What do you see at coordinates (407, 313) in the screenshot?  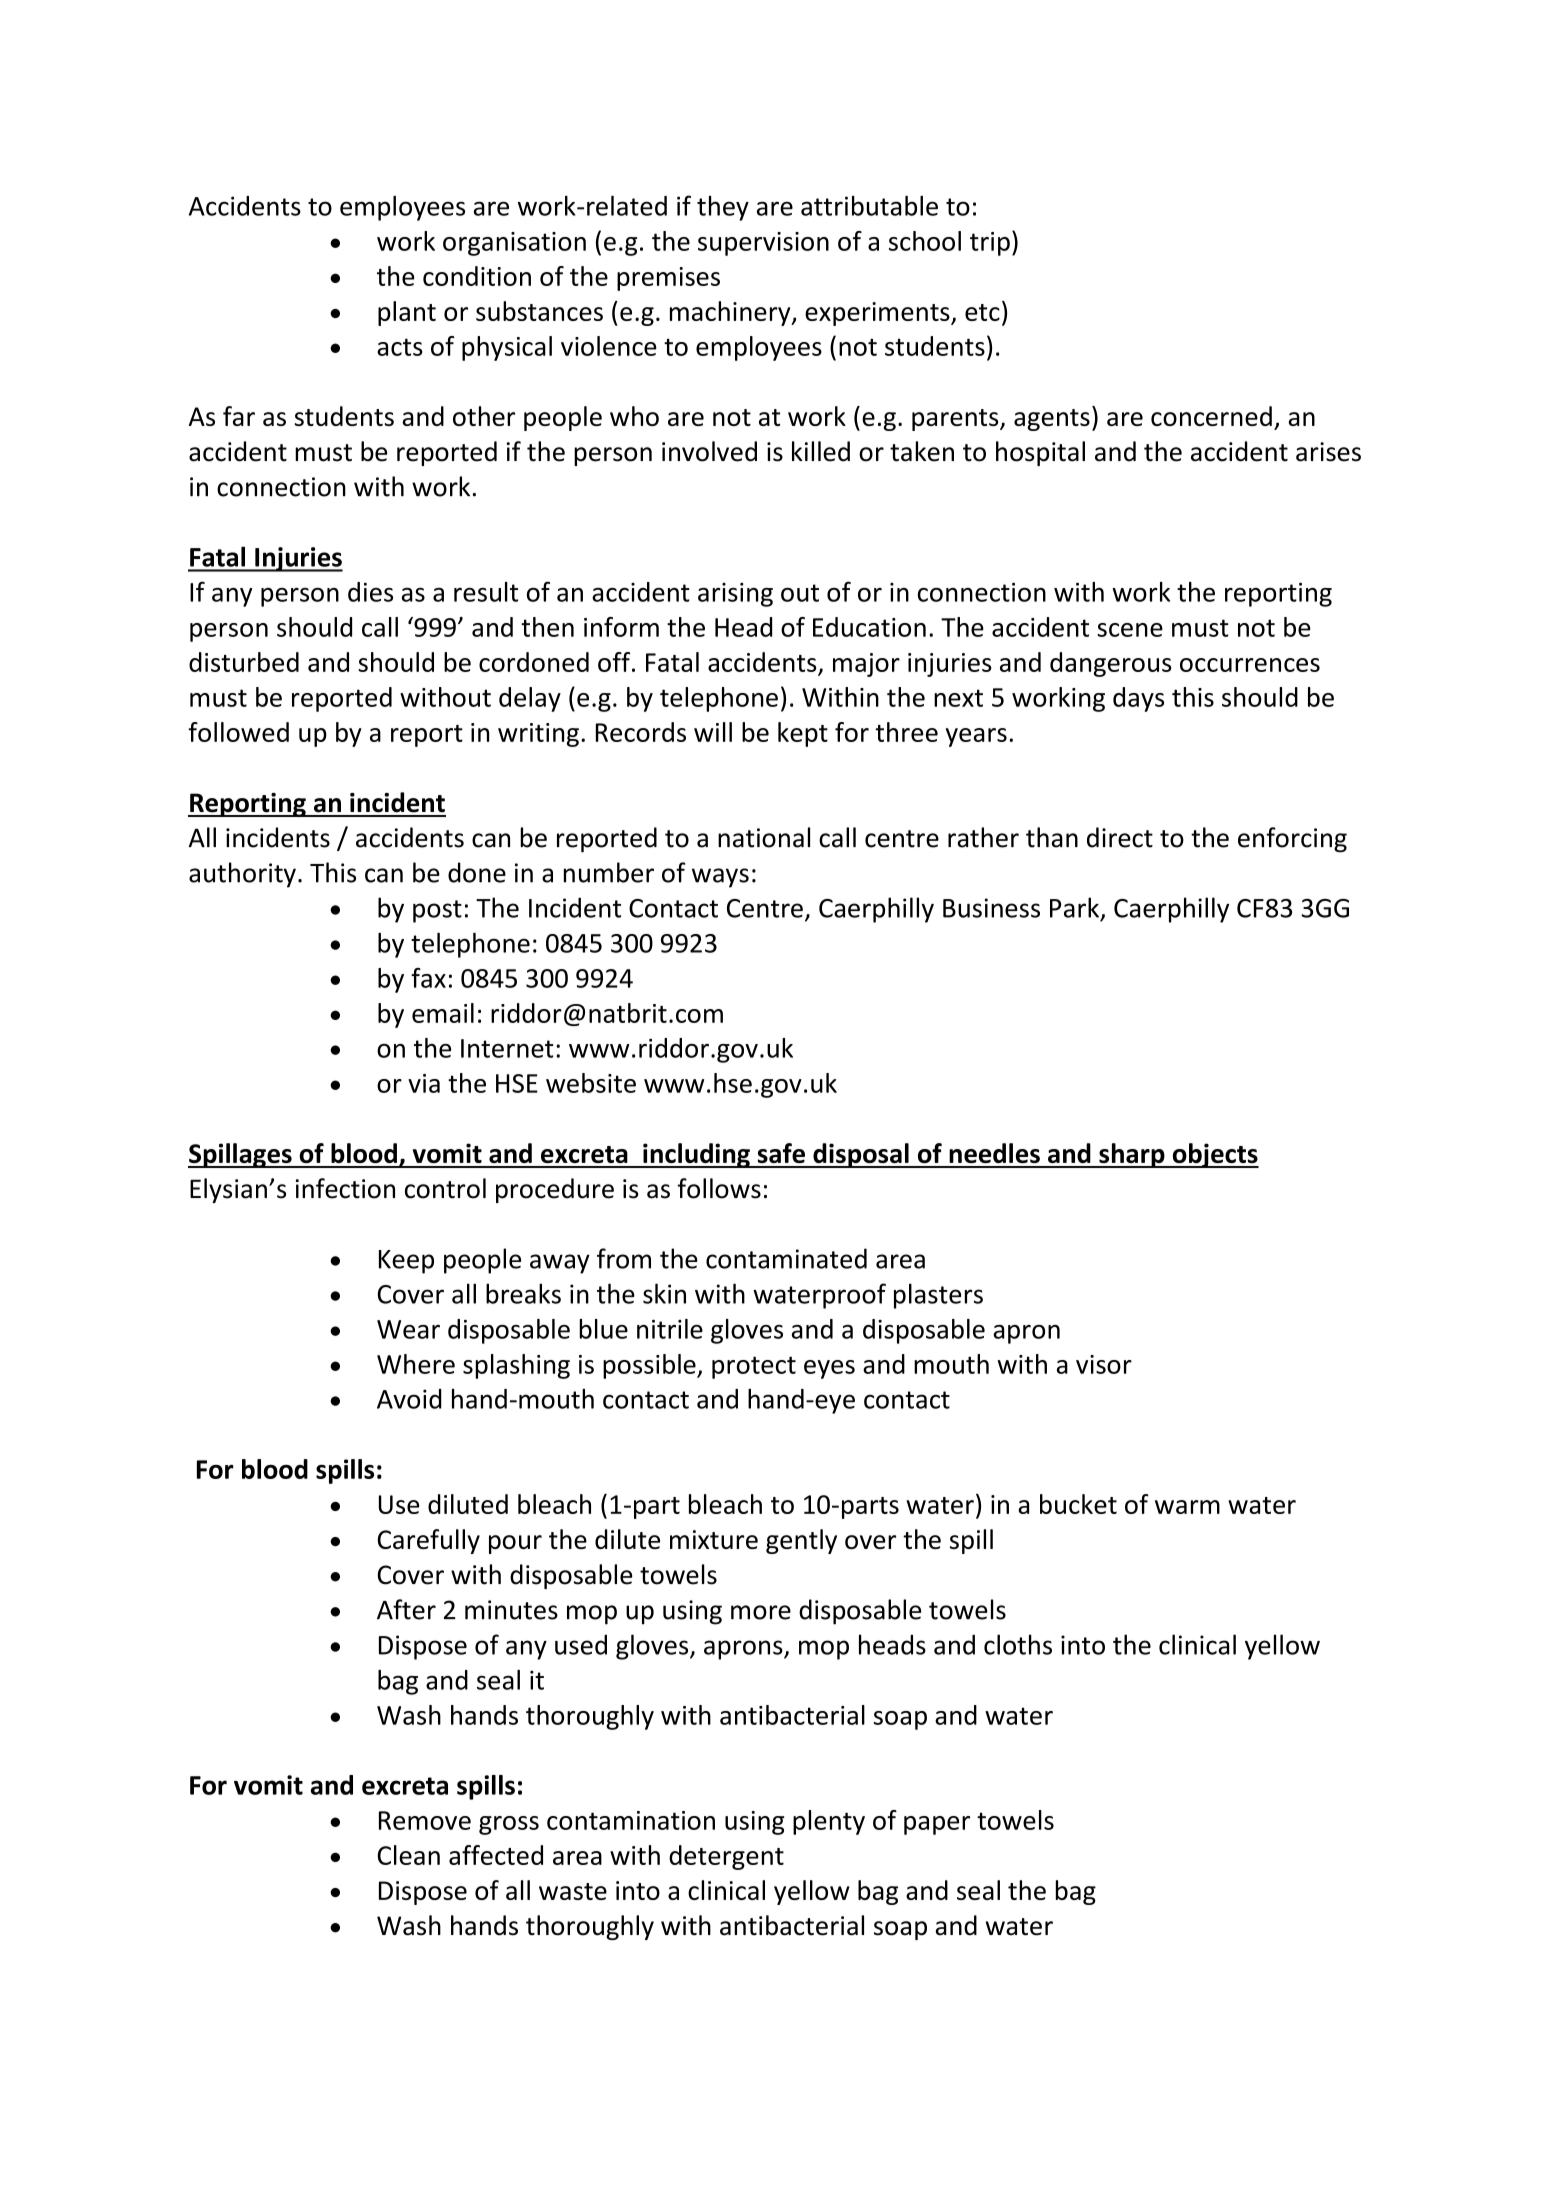 I see `plant` at bounding box center [407, 313].
